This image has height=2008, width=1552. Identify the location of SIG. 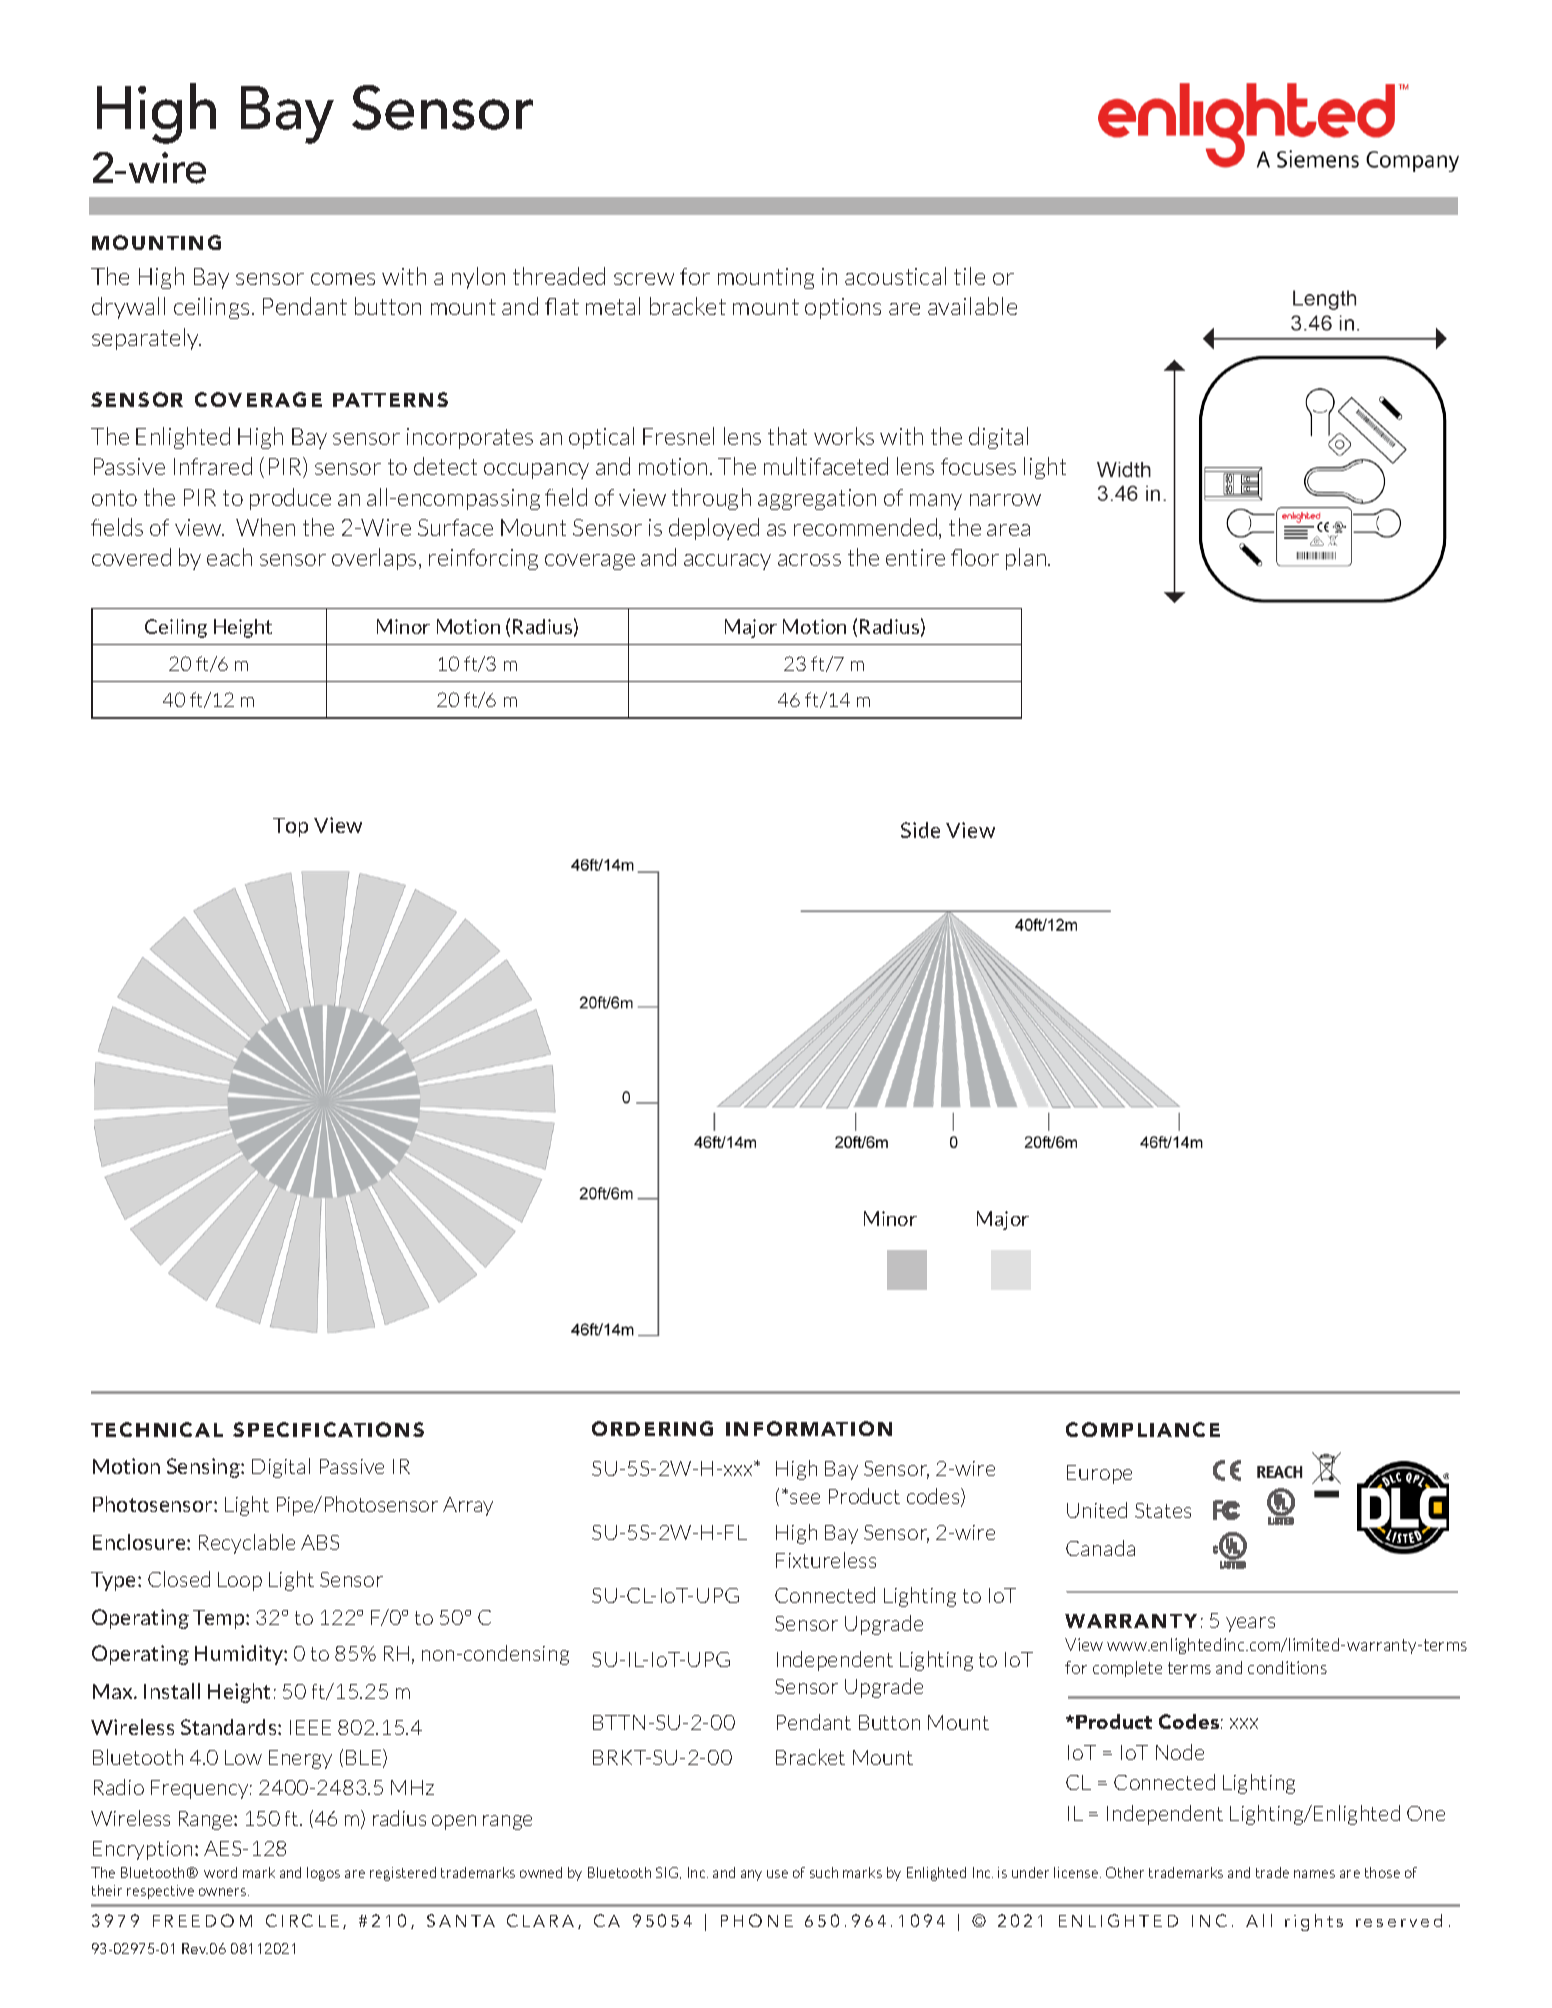
(668, 1873).
